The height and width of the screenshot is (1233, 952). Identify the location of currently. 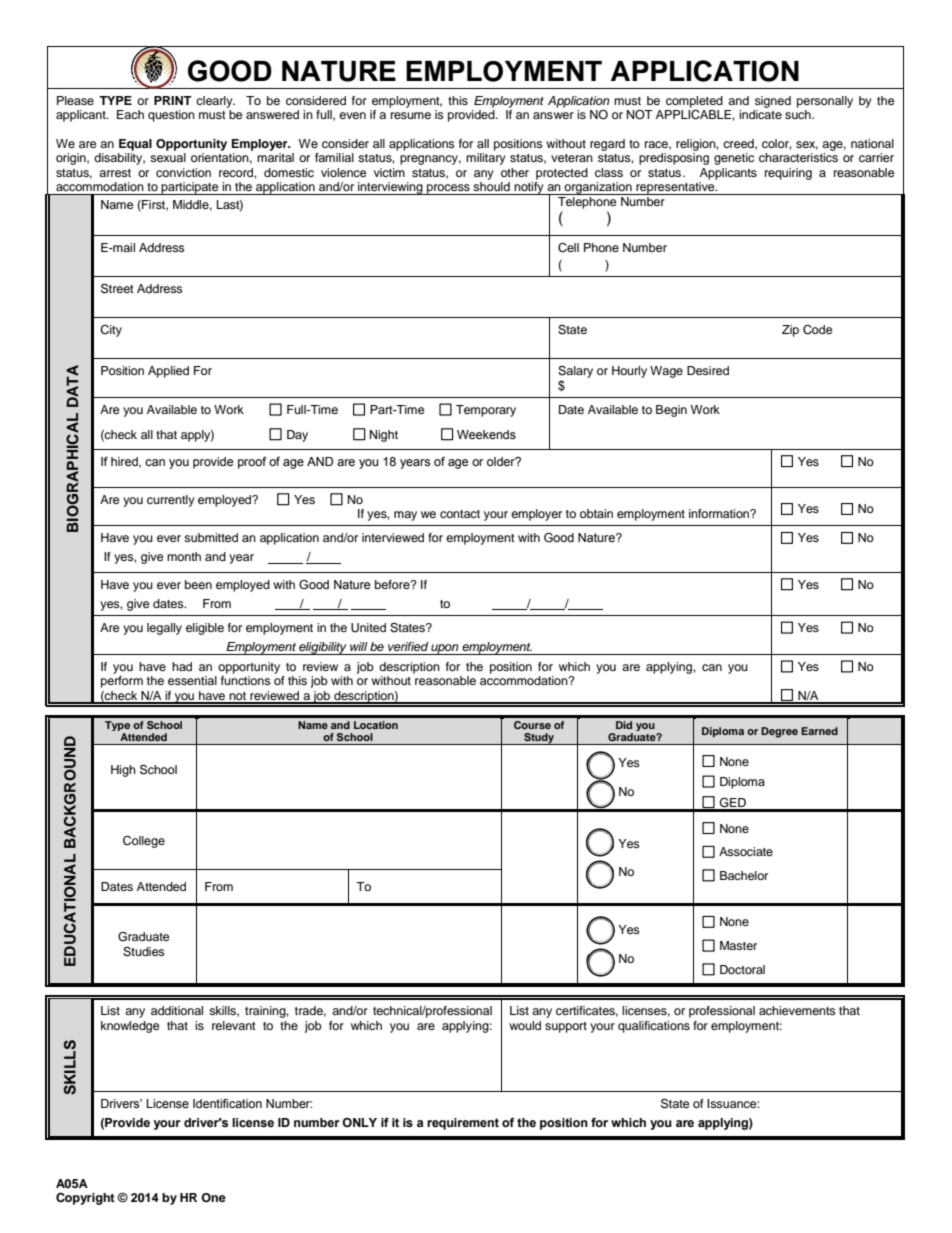
(171, 501).
